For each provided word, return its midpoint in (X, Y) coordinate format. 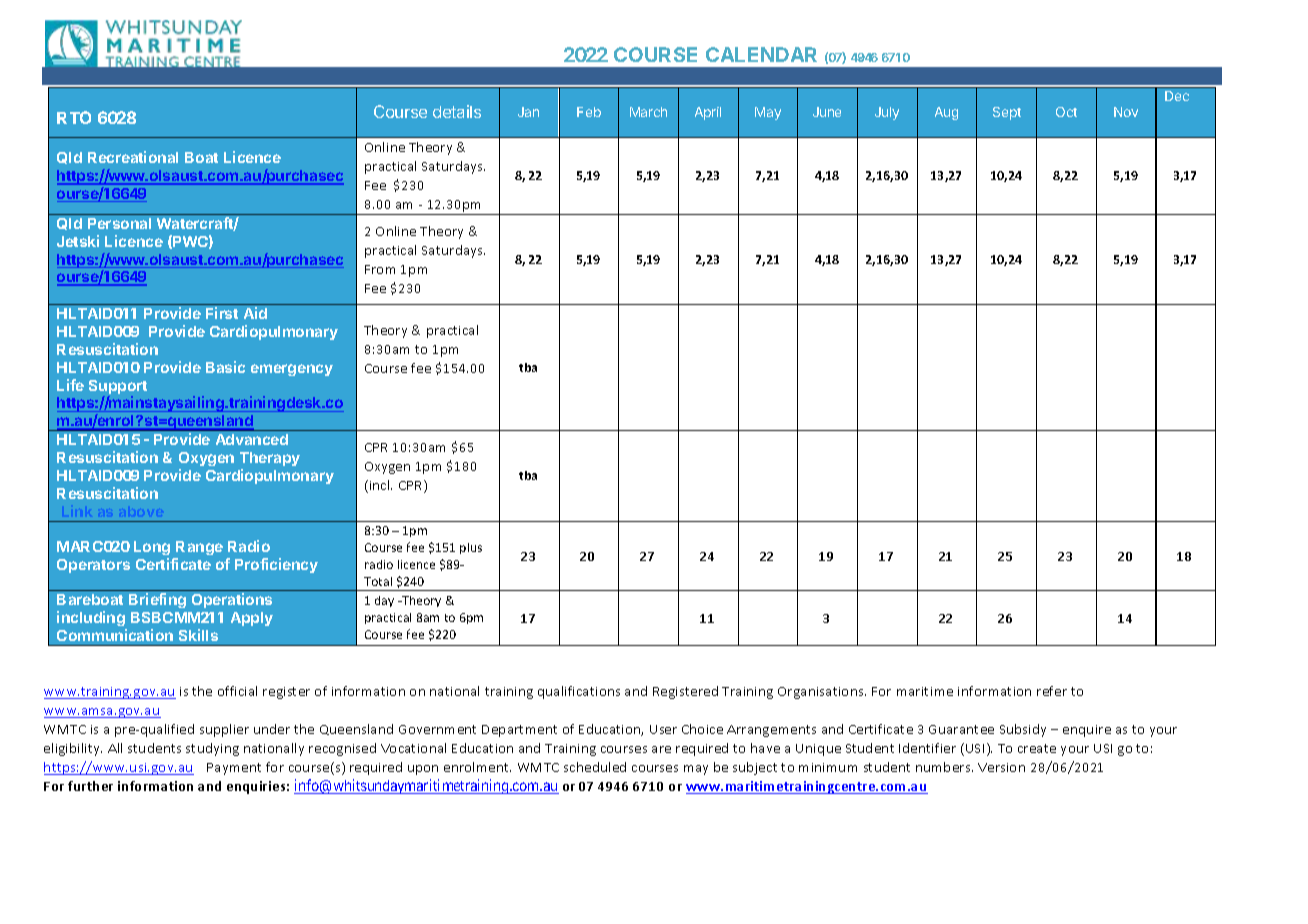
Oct (1066, 112)
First (222, 313)
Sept (1007, 113)
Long (152, 548)
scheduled (595, 767)
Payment (234, 769)
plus (471, 548)
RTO (74, 117)
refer (1052, 691)
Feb (589, 112)
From (380, 269)
